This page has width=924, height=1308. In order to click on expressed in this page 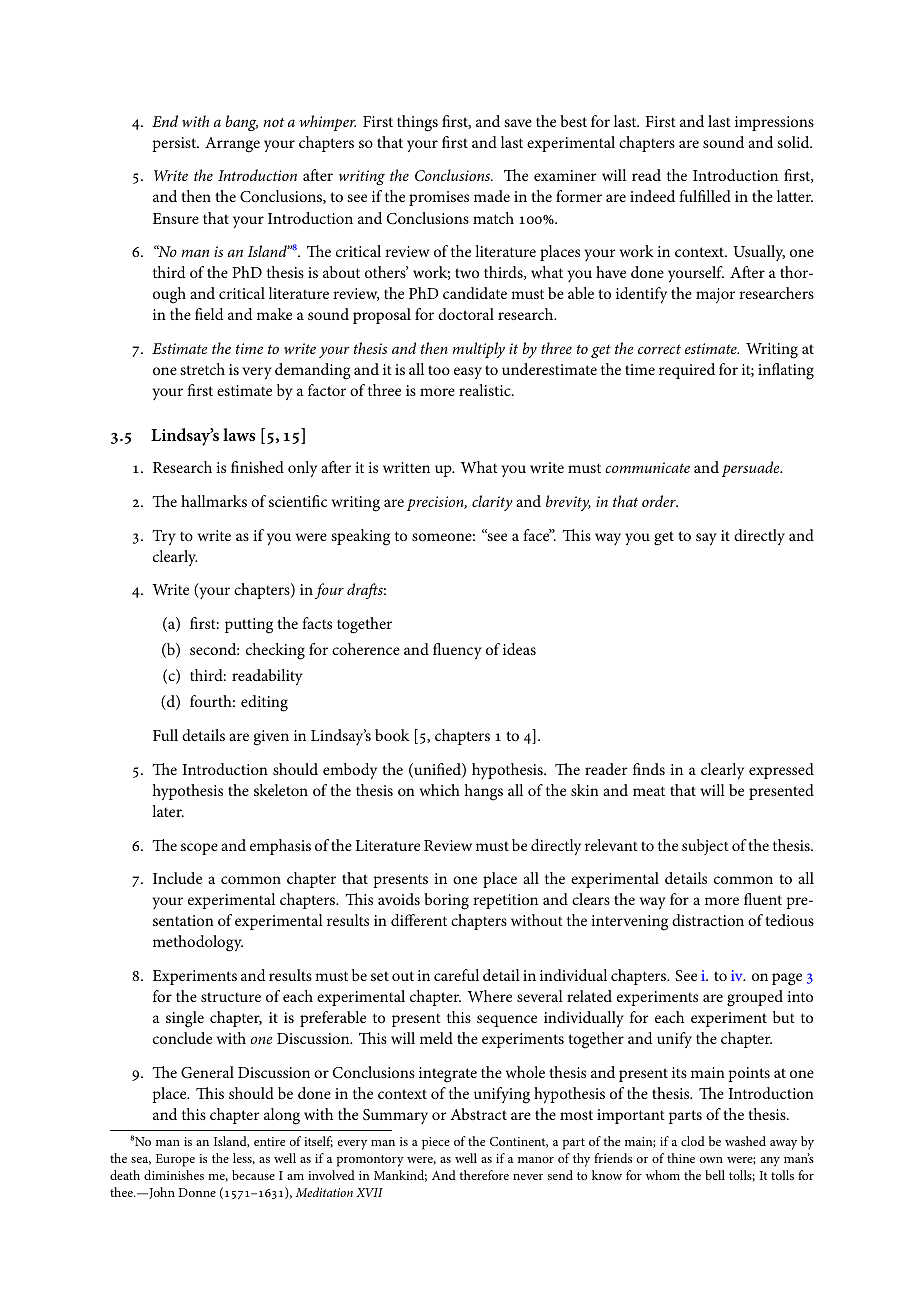, I will do `click(781, 771)`.
